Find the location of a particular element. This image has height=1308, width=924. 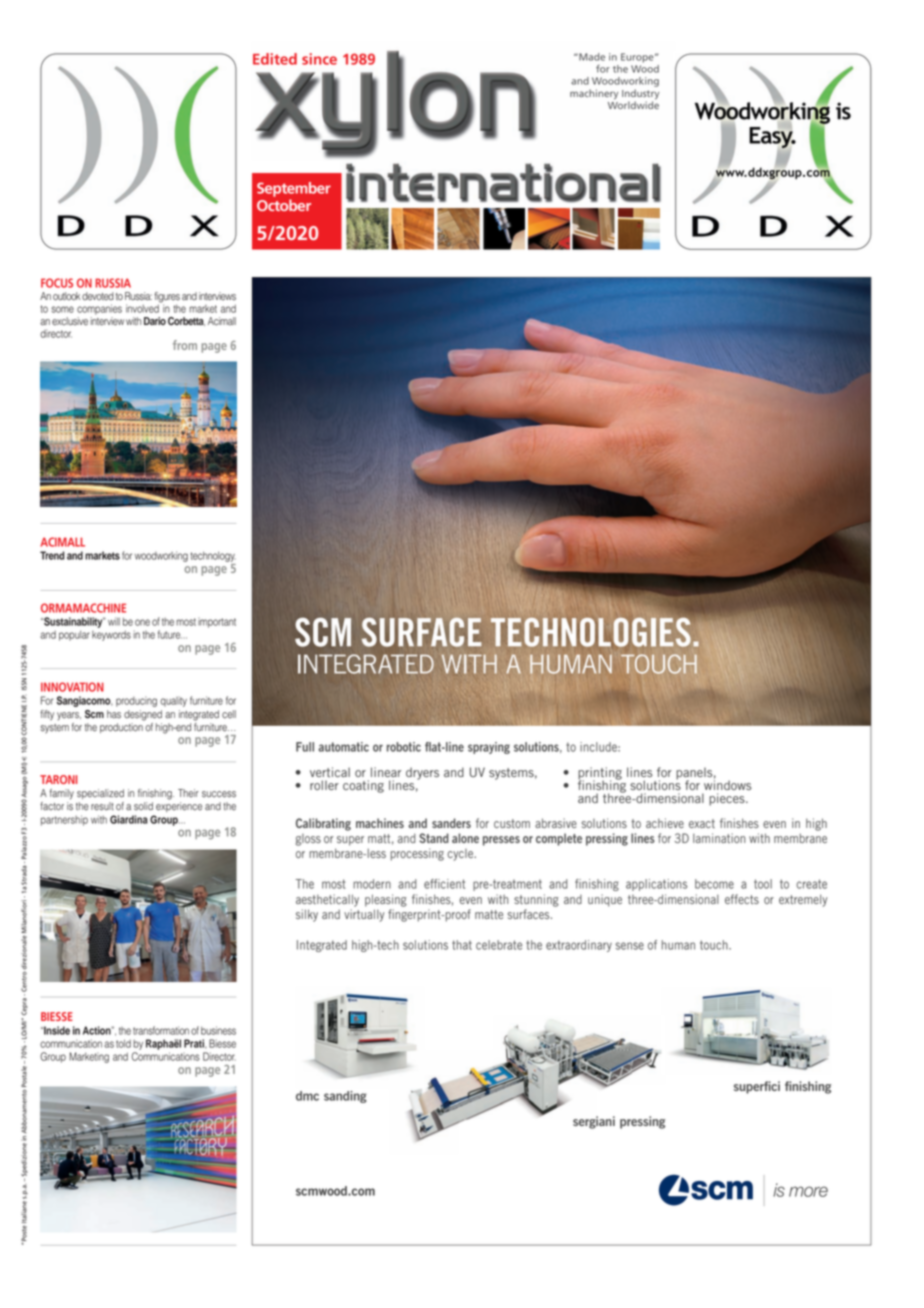

windows is located at coordinates (728, 784).
